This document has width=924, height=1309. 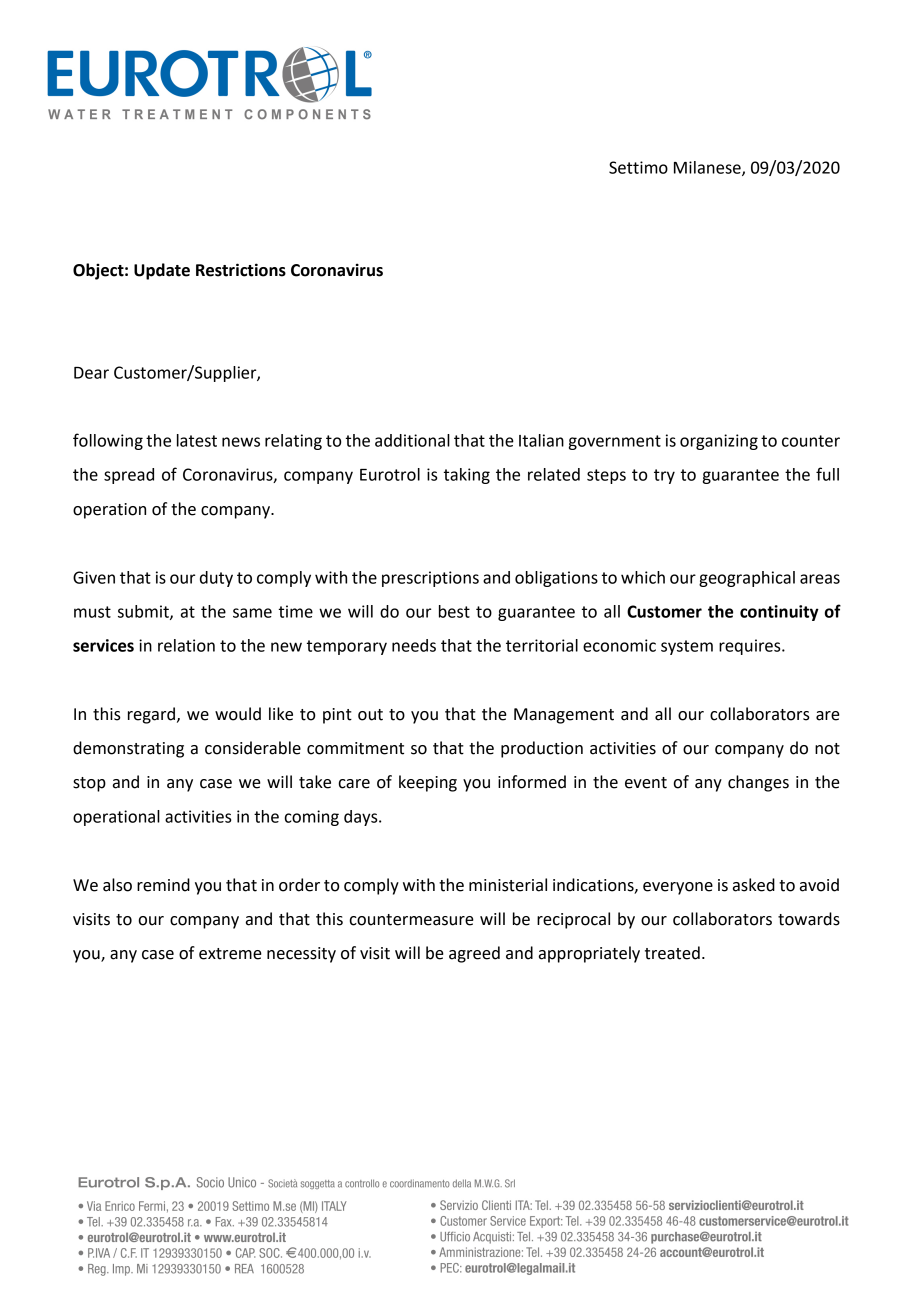 I want to click on Restrictions, so click(x=241, y=270).
